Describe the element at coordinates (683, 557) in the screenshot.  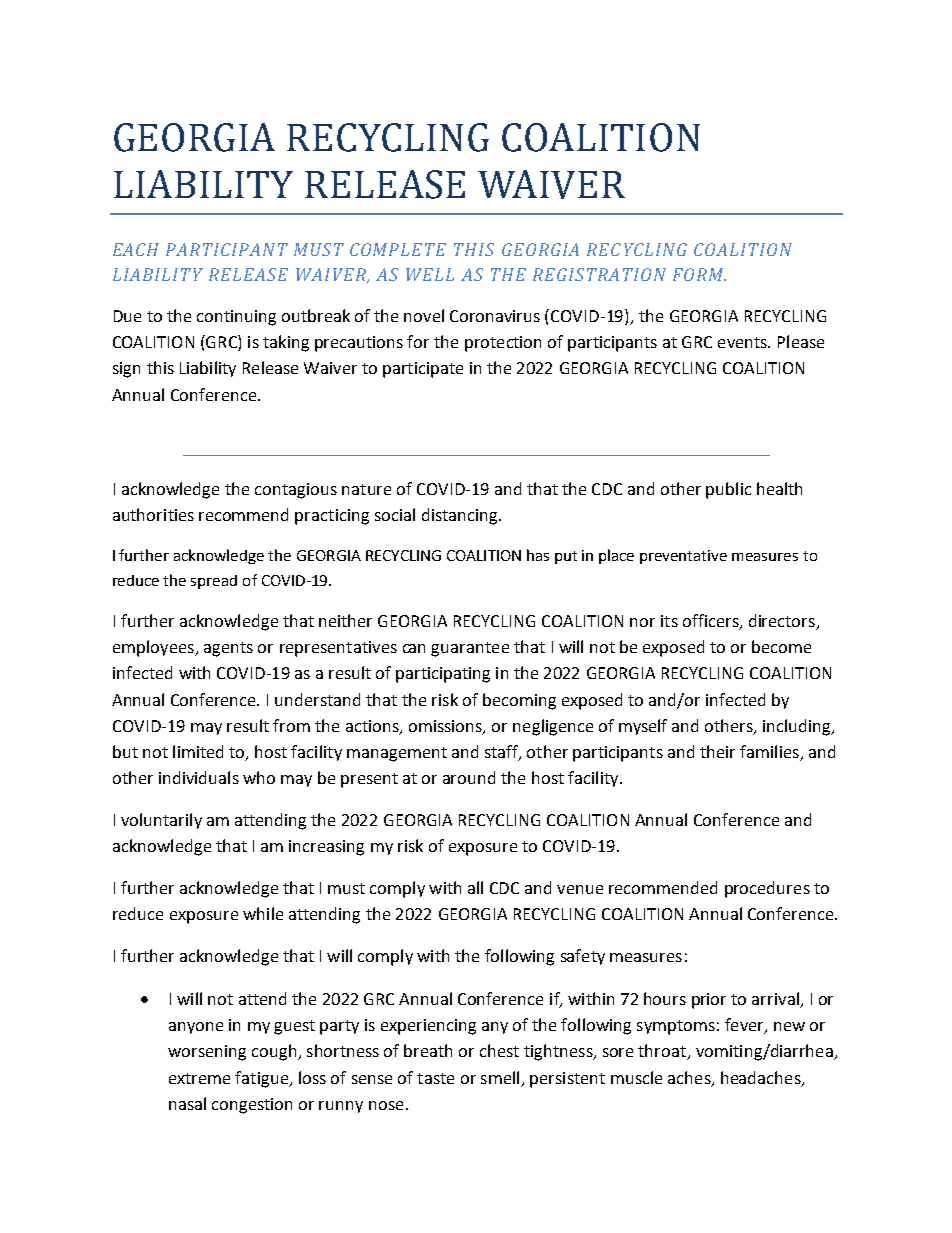
I see `preventative` at that location.
